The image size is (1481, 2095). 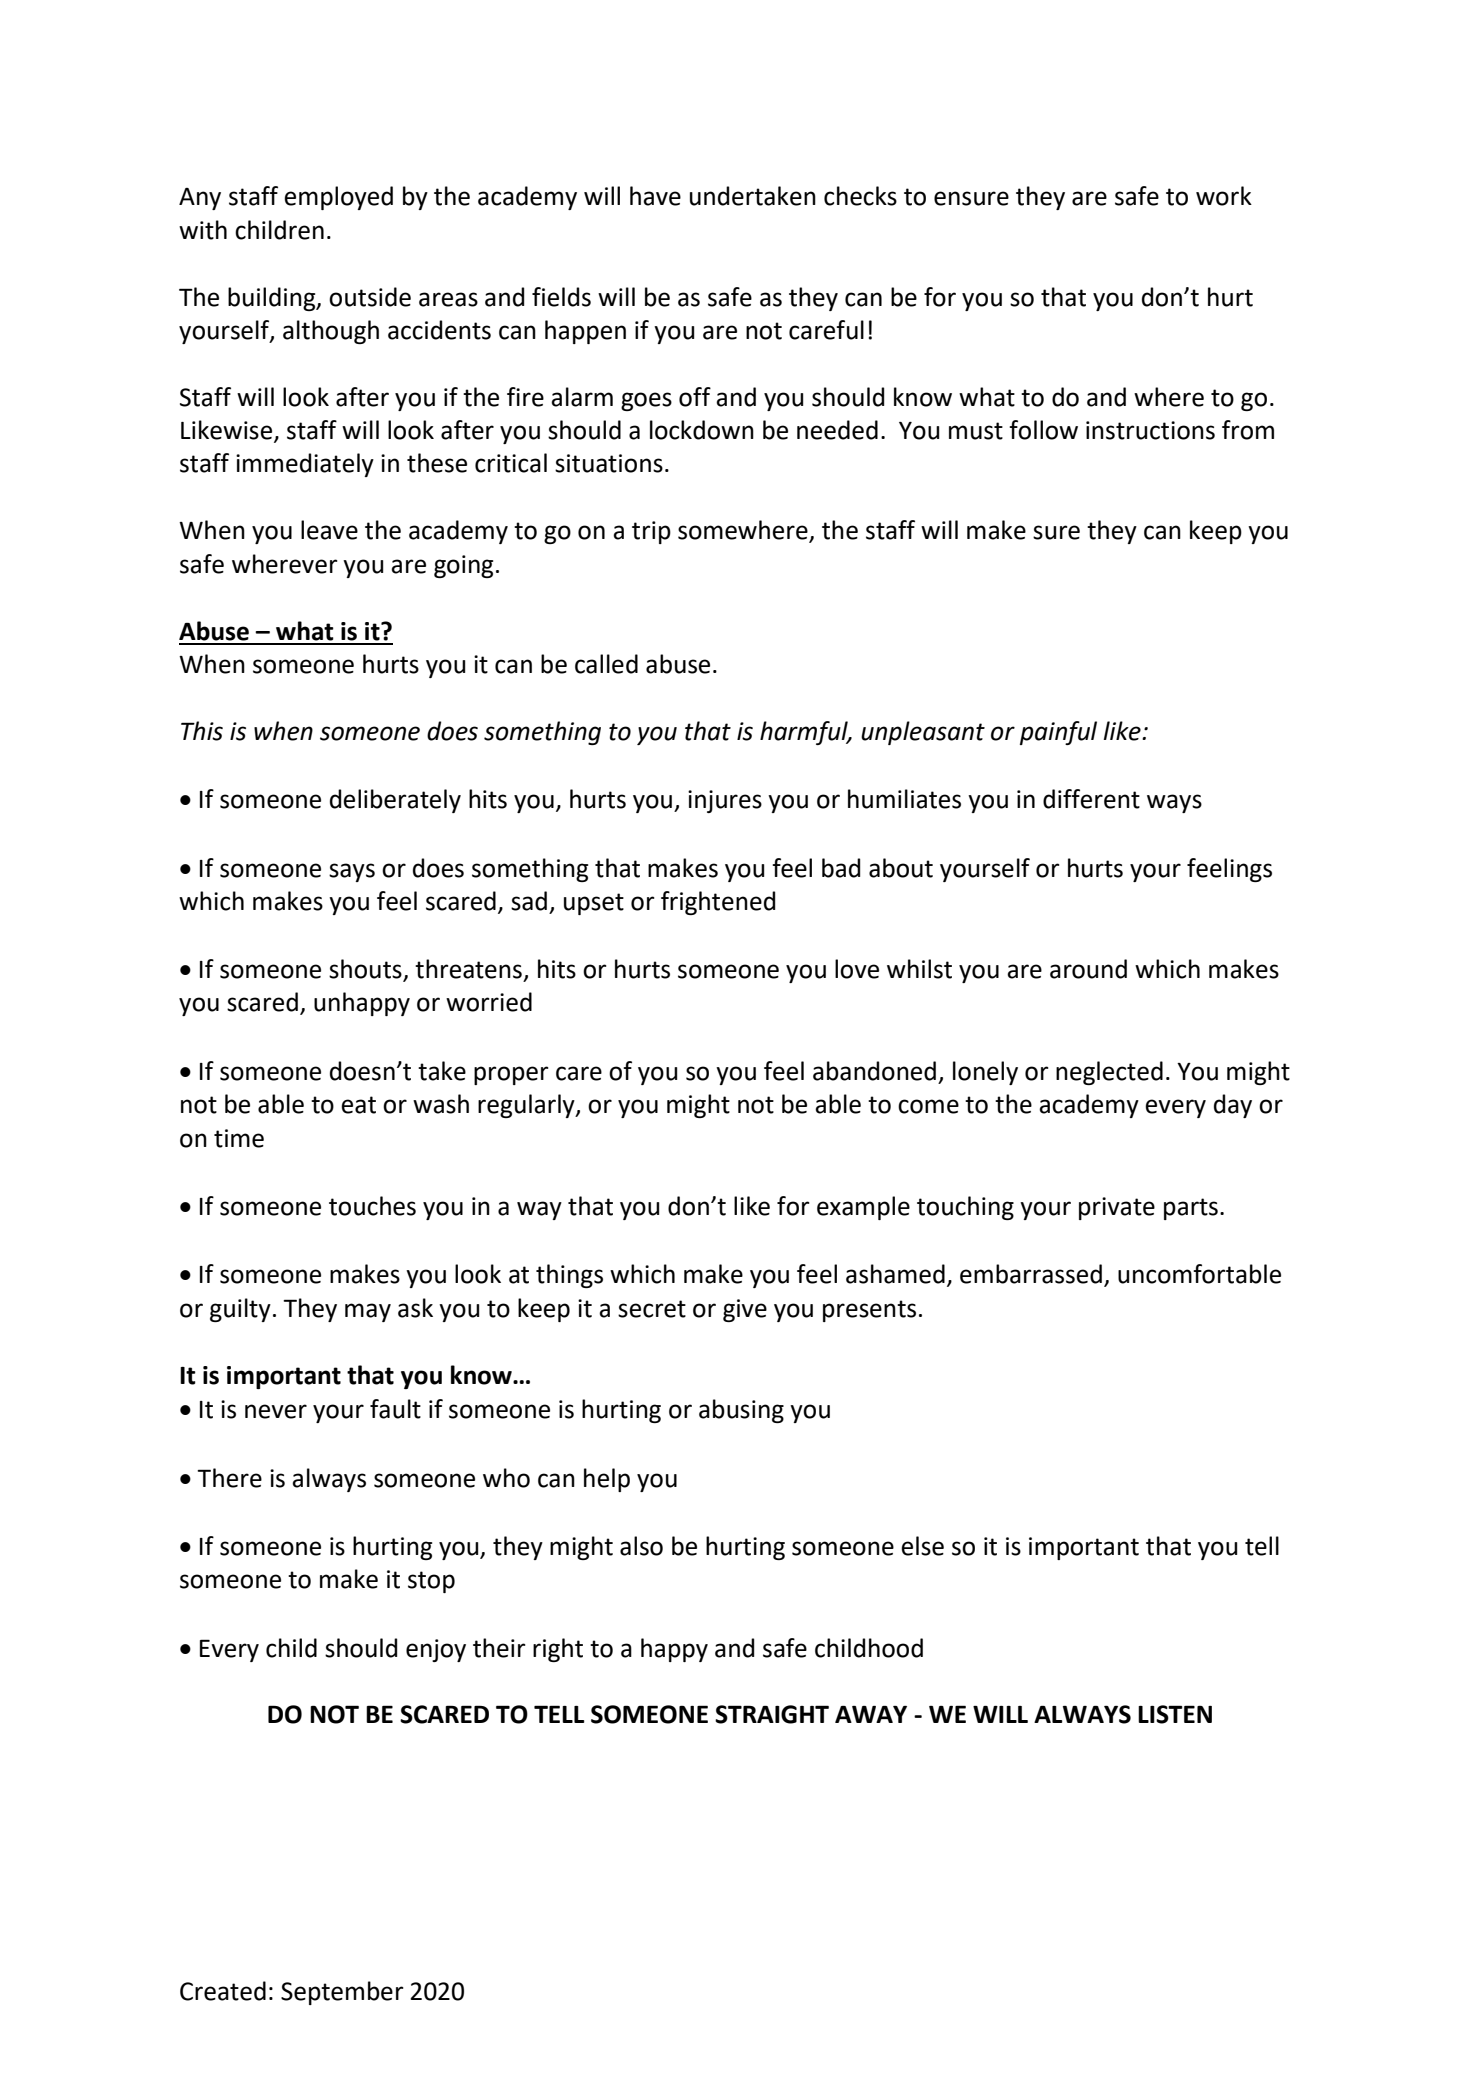 What do you see at coordinates (655, 196) in the page?
I see `have` at bounding box center [655, 196].
